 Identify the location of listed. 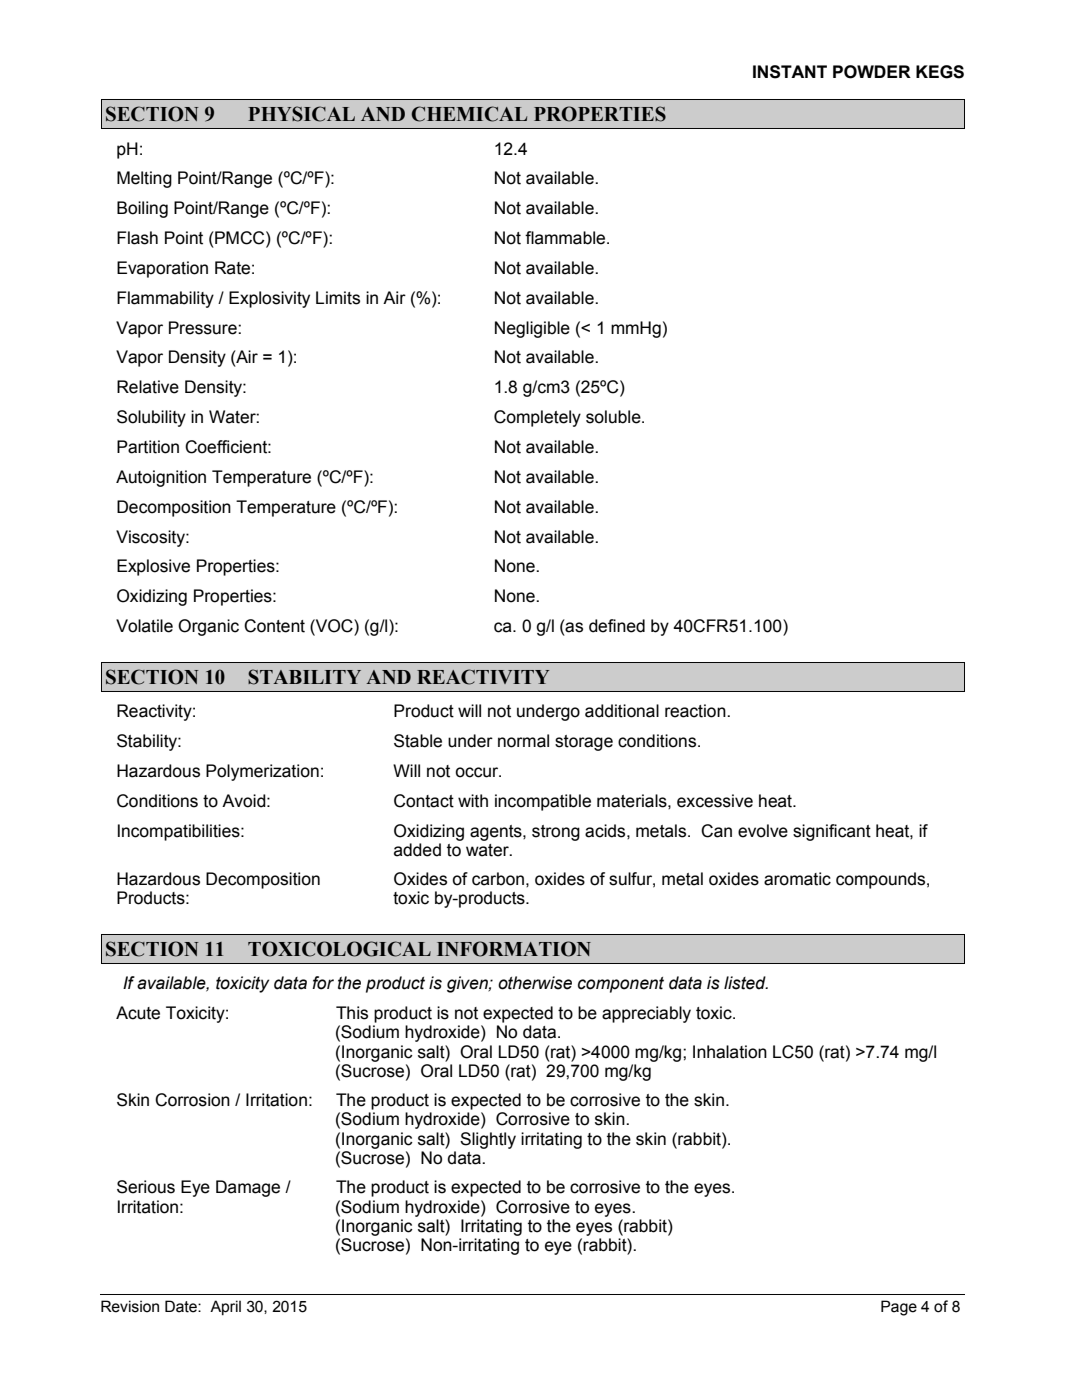
(746, 983).
